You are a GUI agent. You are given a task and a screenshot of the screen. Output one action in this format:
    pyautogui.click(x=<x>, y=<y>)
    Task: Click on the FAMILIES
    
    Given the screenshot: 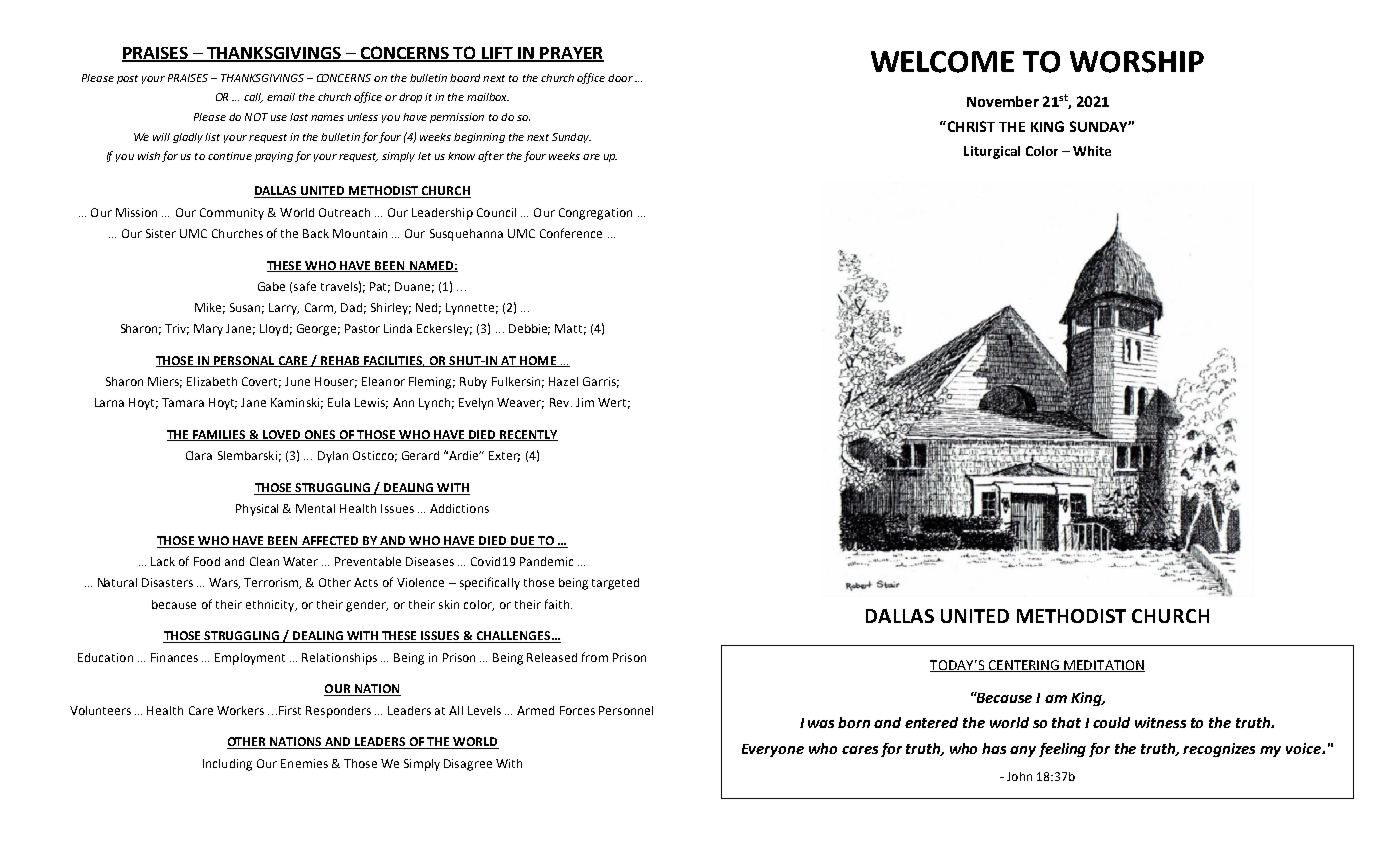 What is the action you would take?
    pyautogui.click(x=219, y=435)
